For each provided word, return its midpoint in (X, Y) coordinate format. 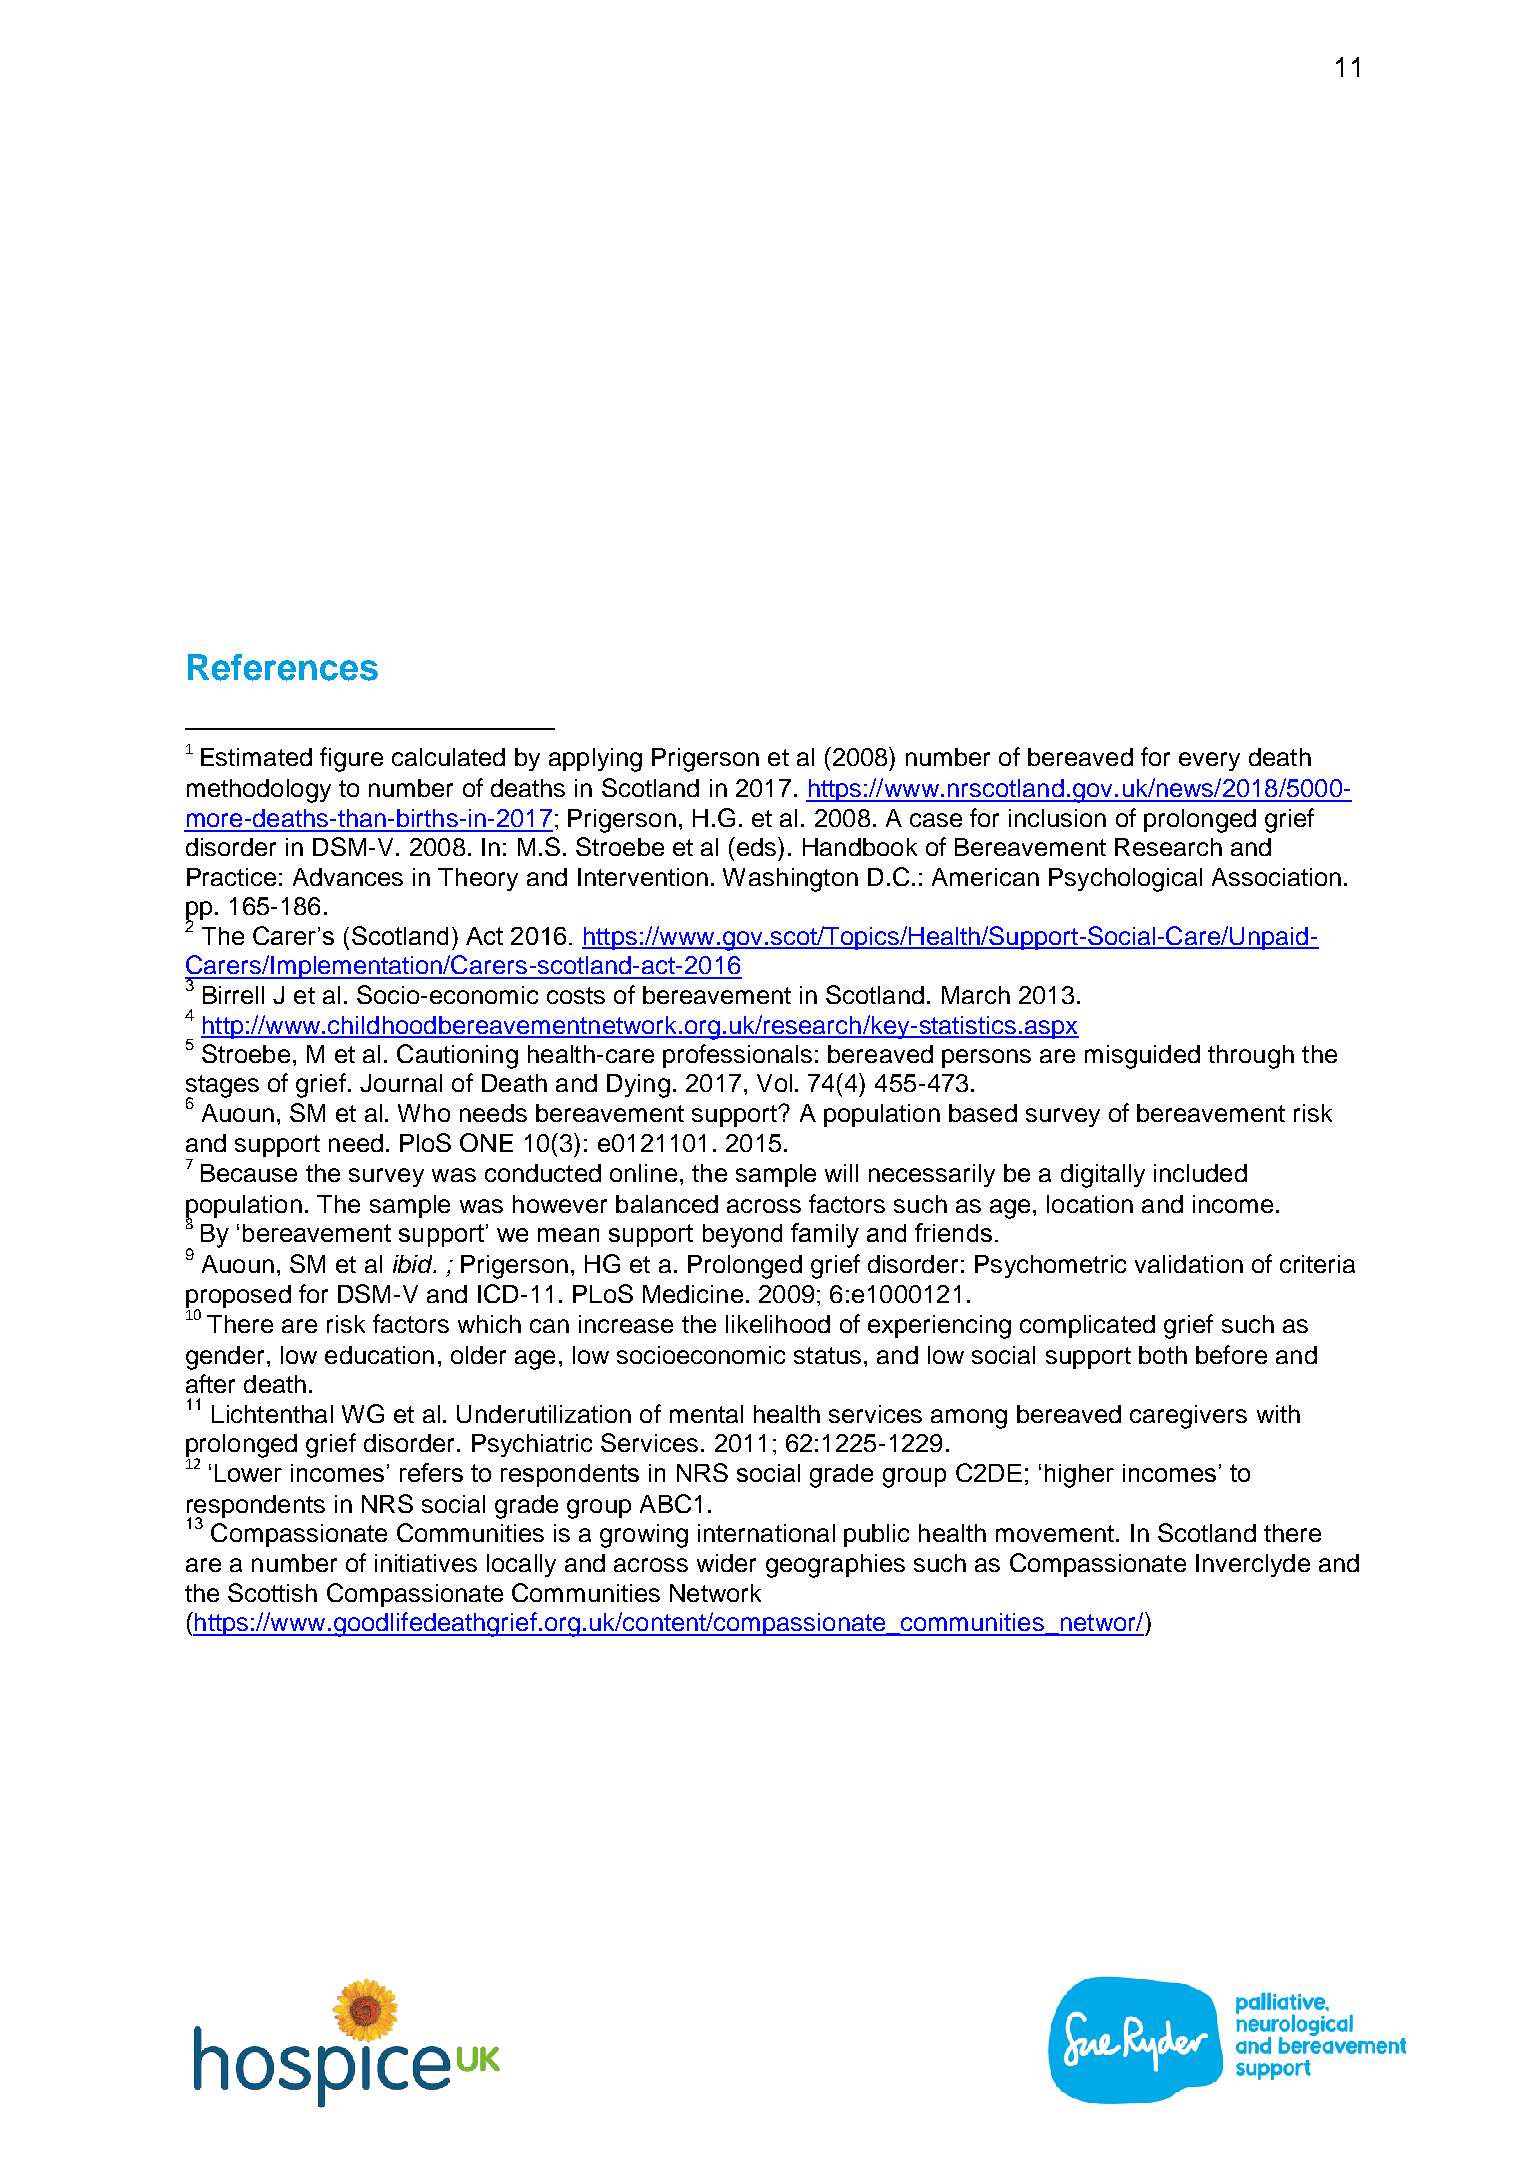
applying (595, 760)
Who (424, 1113)
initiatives (426, 1563)
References (283, 667)
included (1200, 1173)
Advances (348, 877)
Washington (790, 880)
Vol (774, 1083)
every (1209, 761)
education (379, 1355)
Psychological (1125, 880)
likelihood (778, 1324)
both (1163, 1355)
